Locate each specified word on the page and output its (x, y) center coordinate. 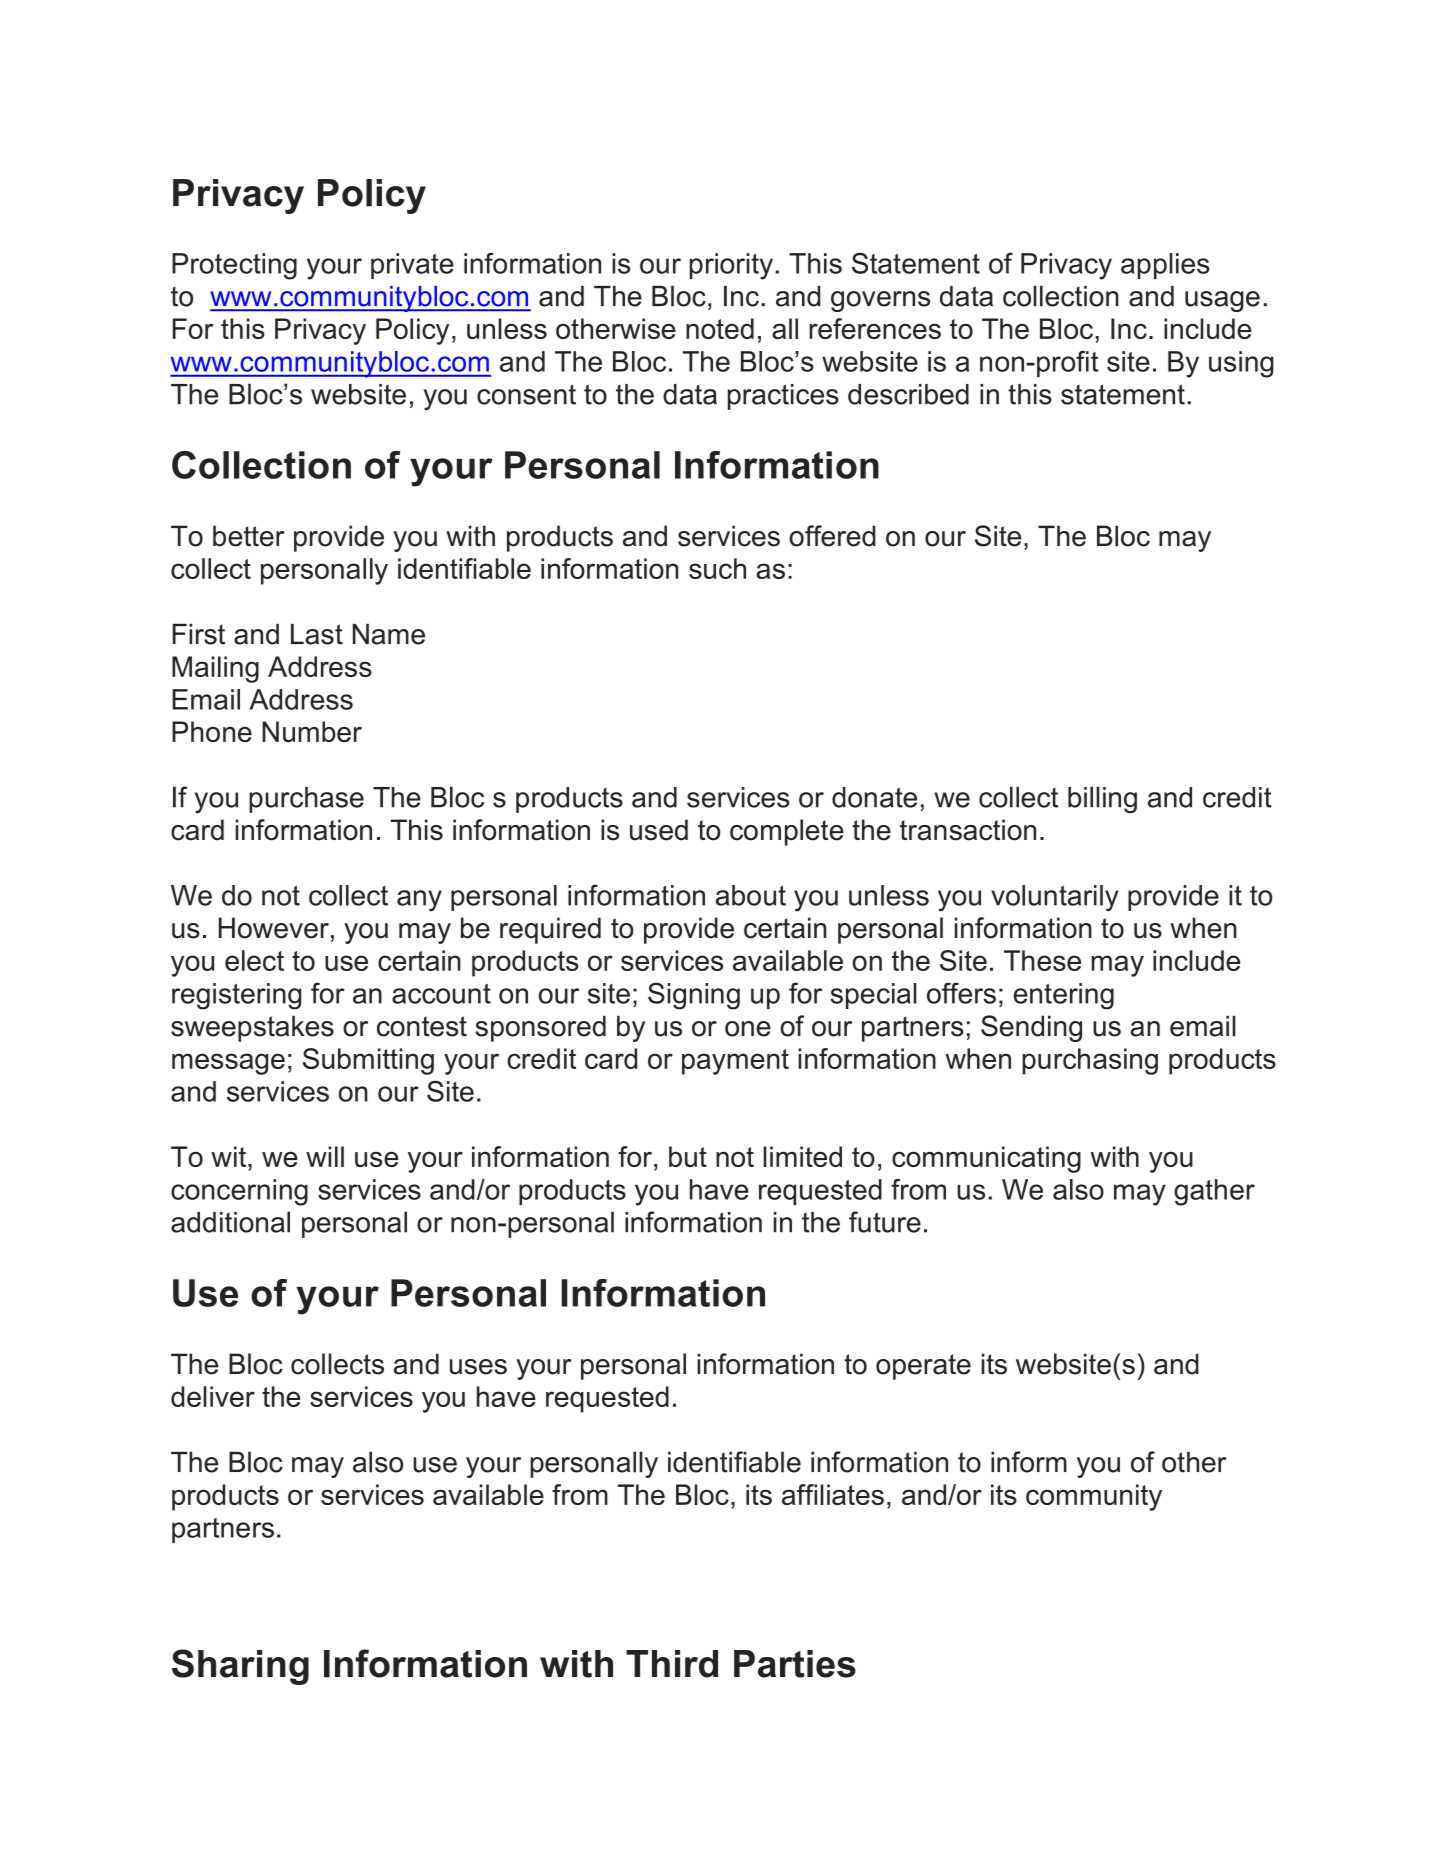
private (412, 266)
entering (1063, 996)
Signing (694, 996)
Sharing (240, 1667)
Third (672, 1664)
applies (1165, 266)
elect (254, 960)
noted (720, 328)
